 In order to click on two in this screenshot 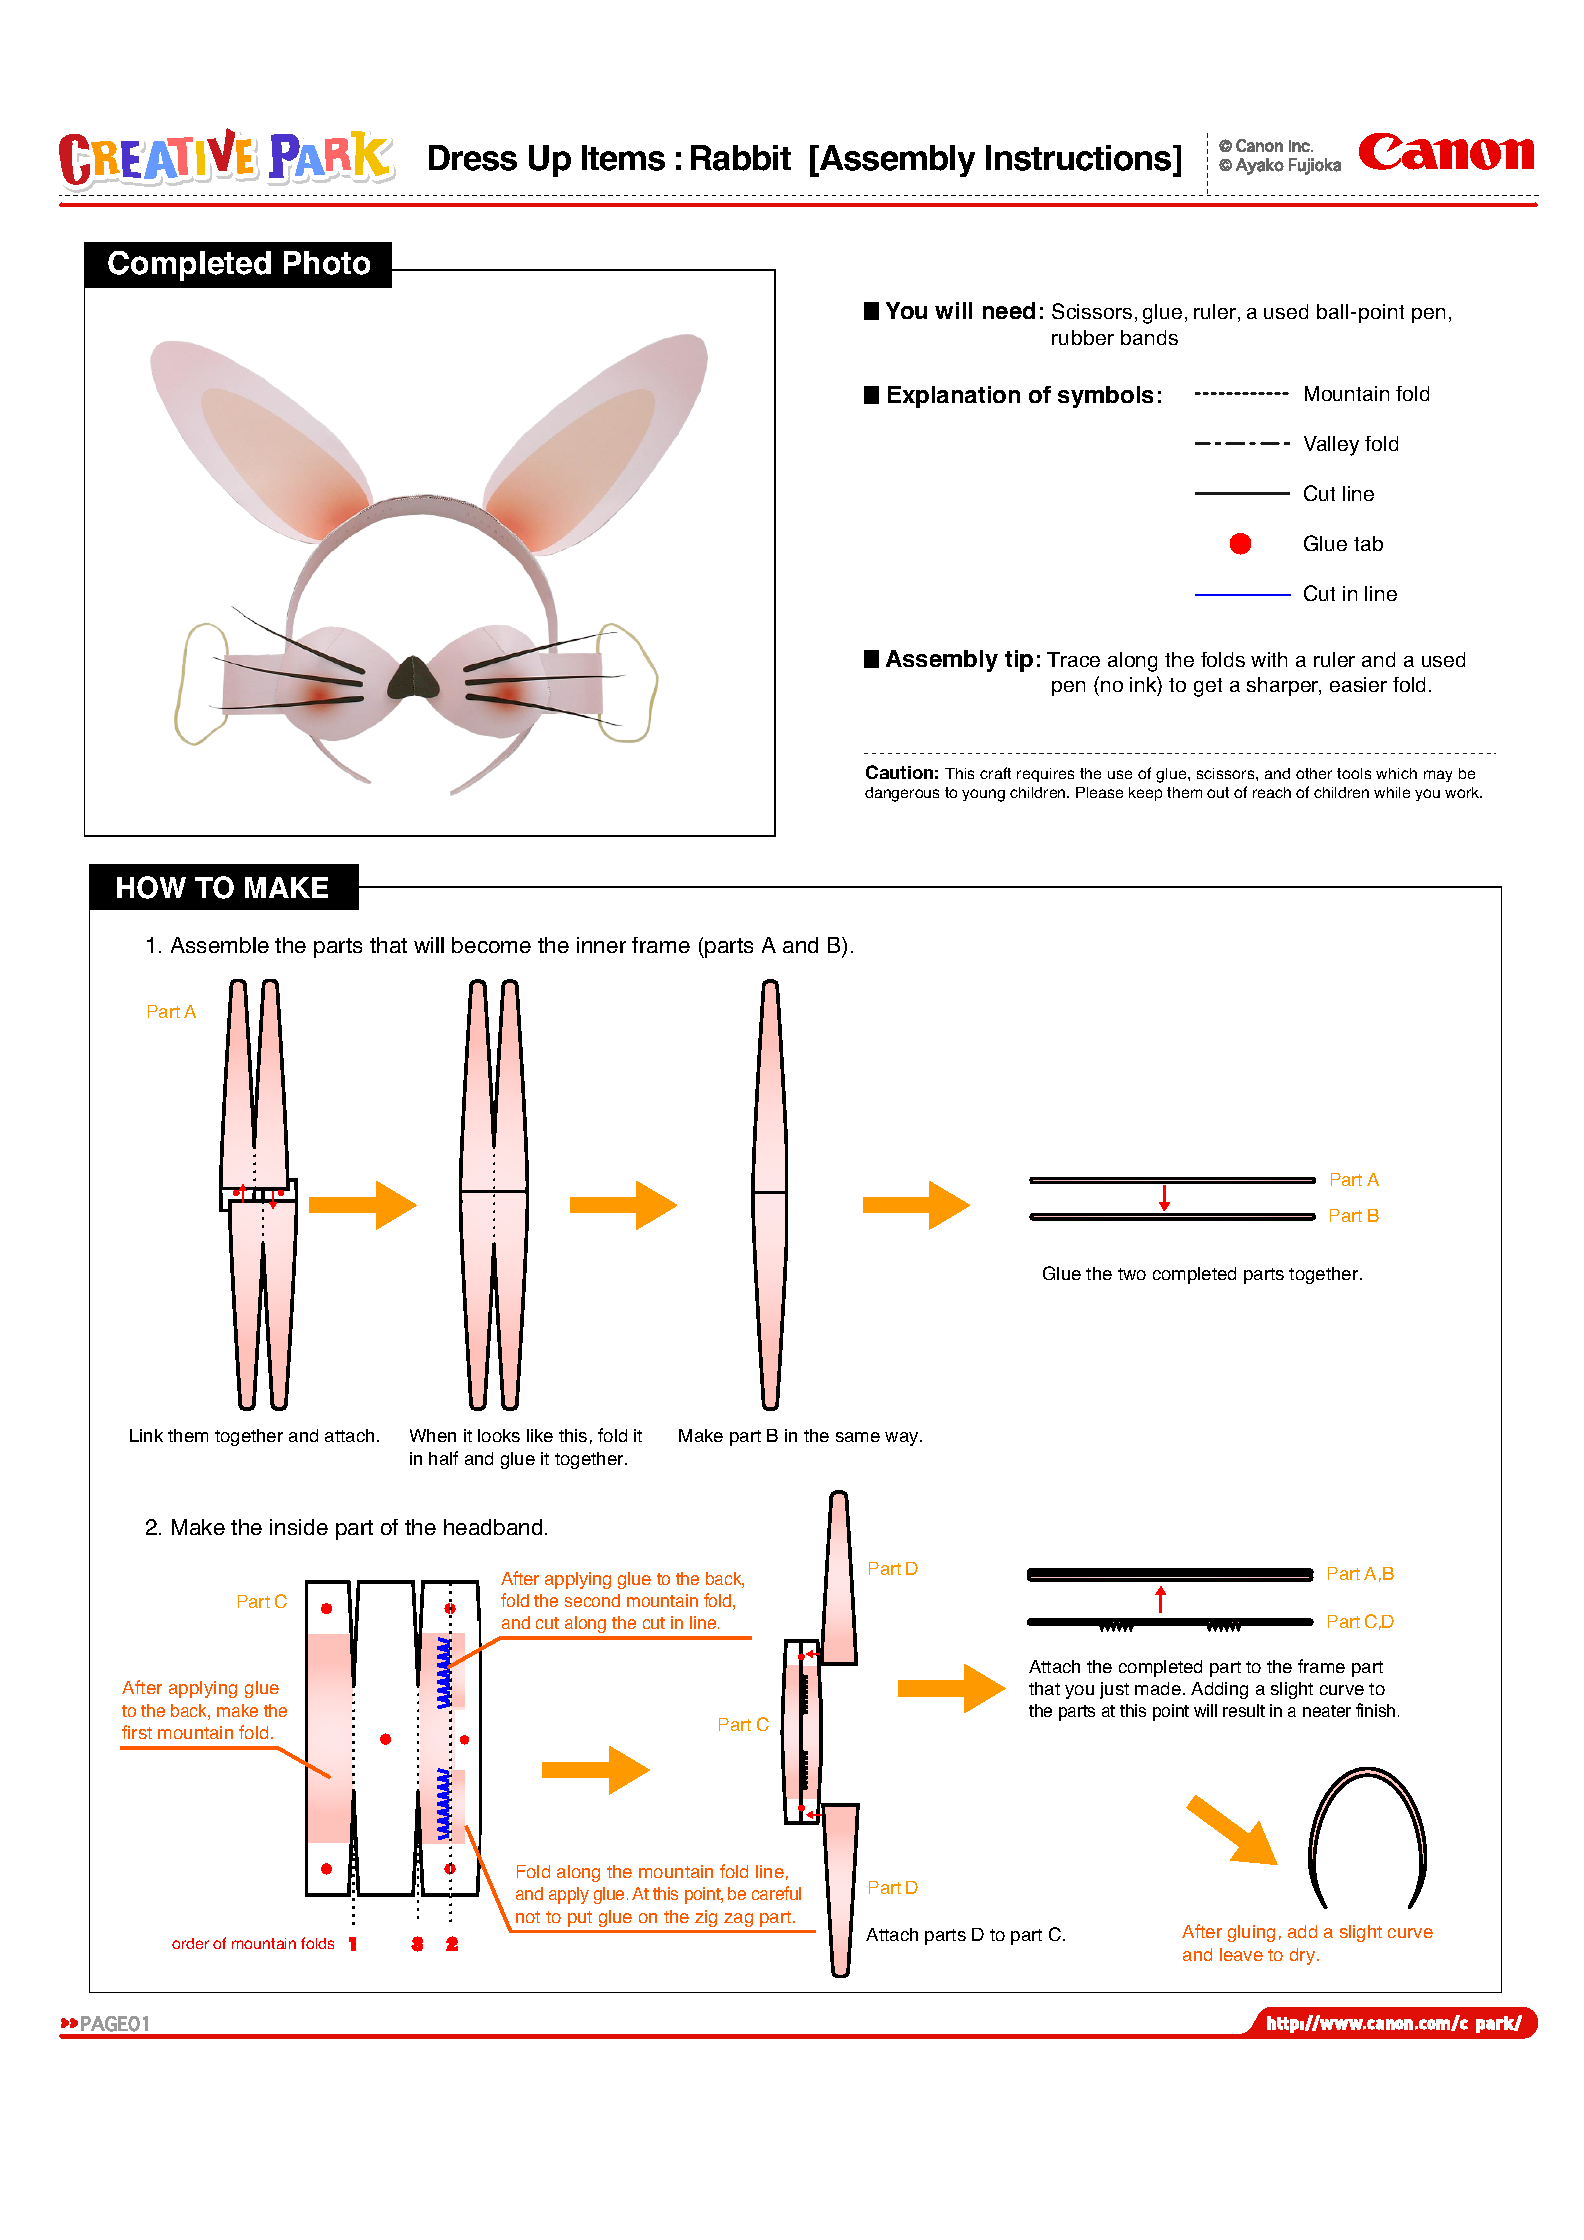, I will do `click(1132, 1274)`.
